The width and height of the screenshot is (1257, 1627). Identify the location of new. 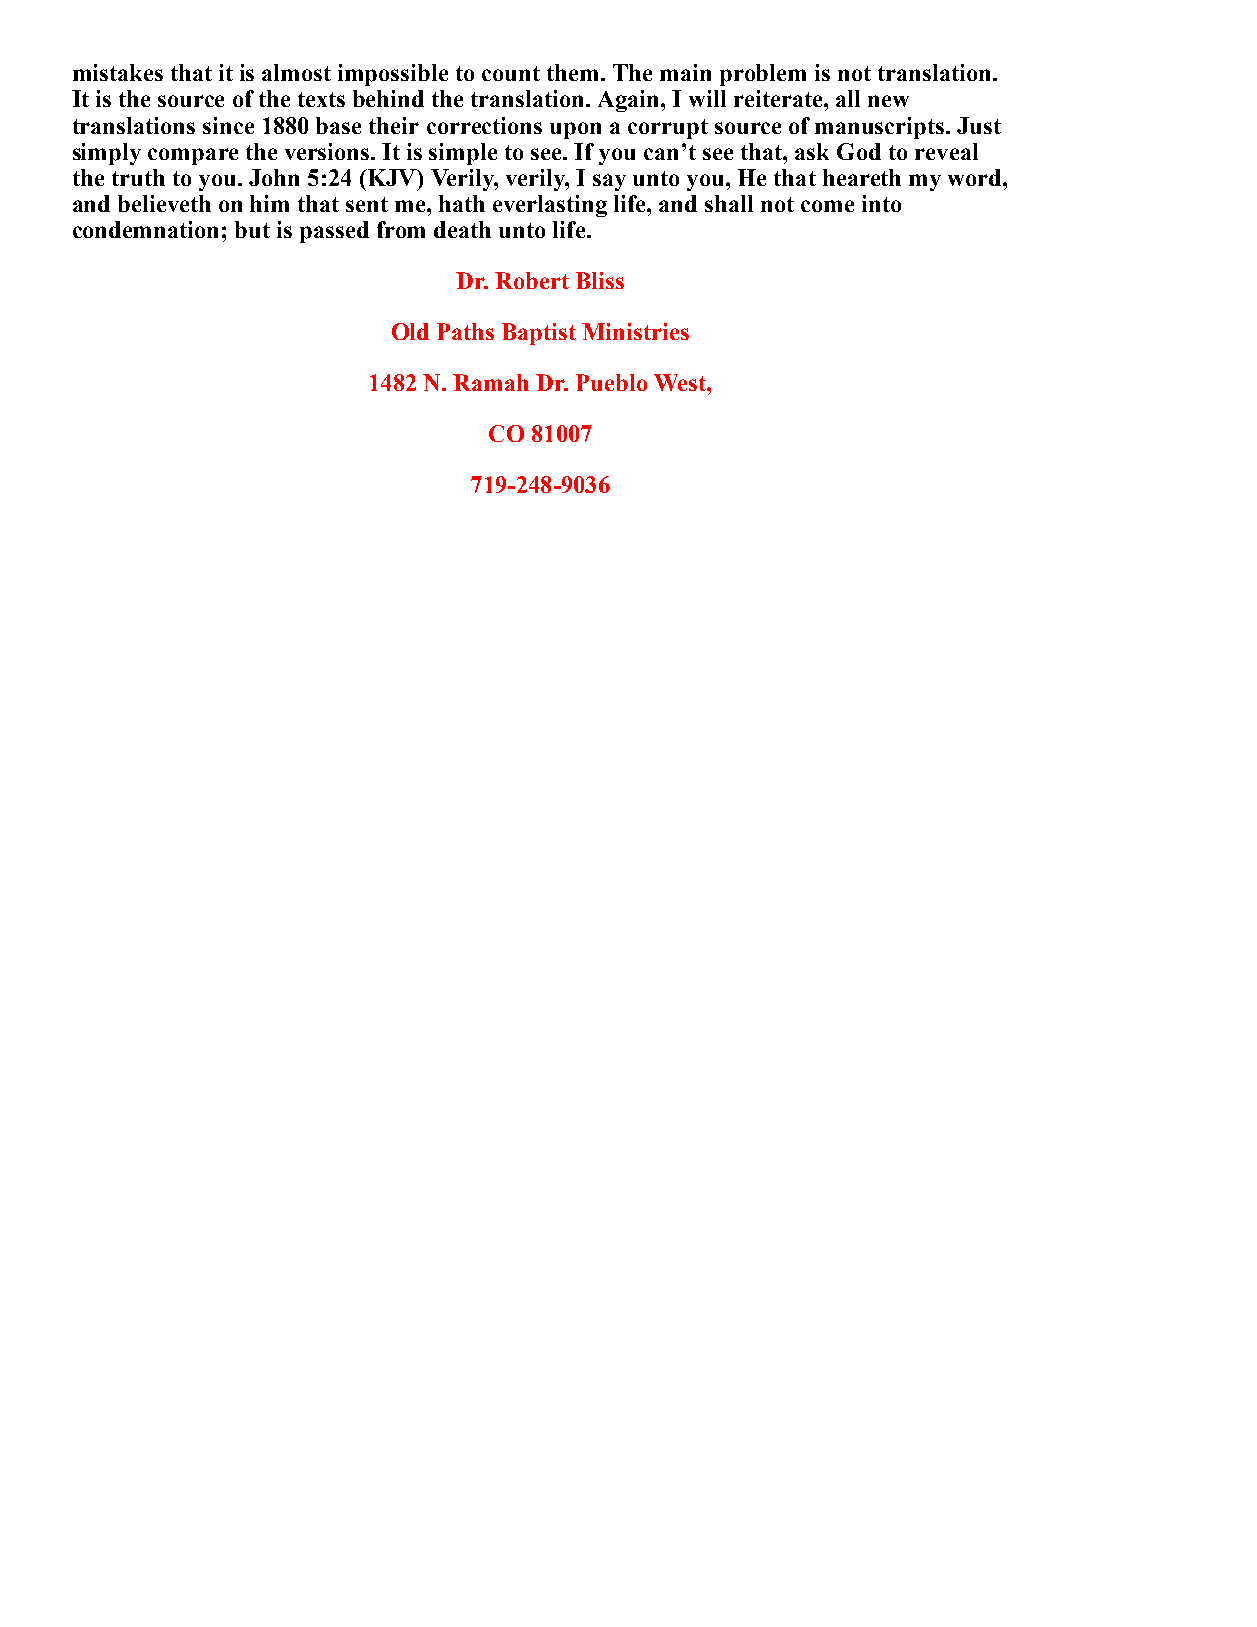
(888, 101).
